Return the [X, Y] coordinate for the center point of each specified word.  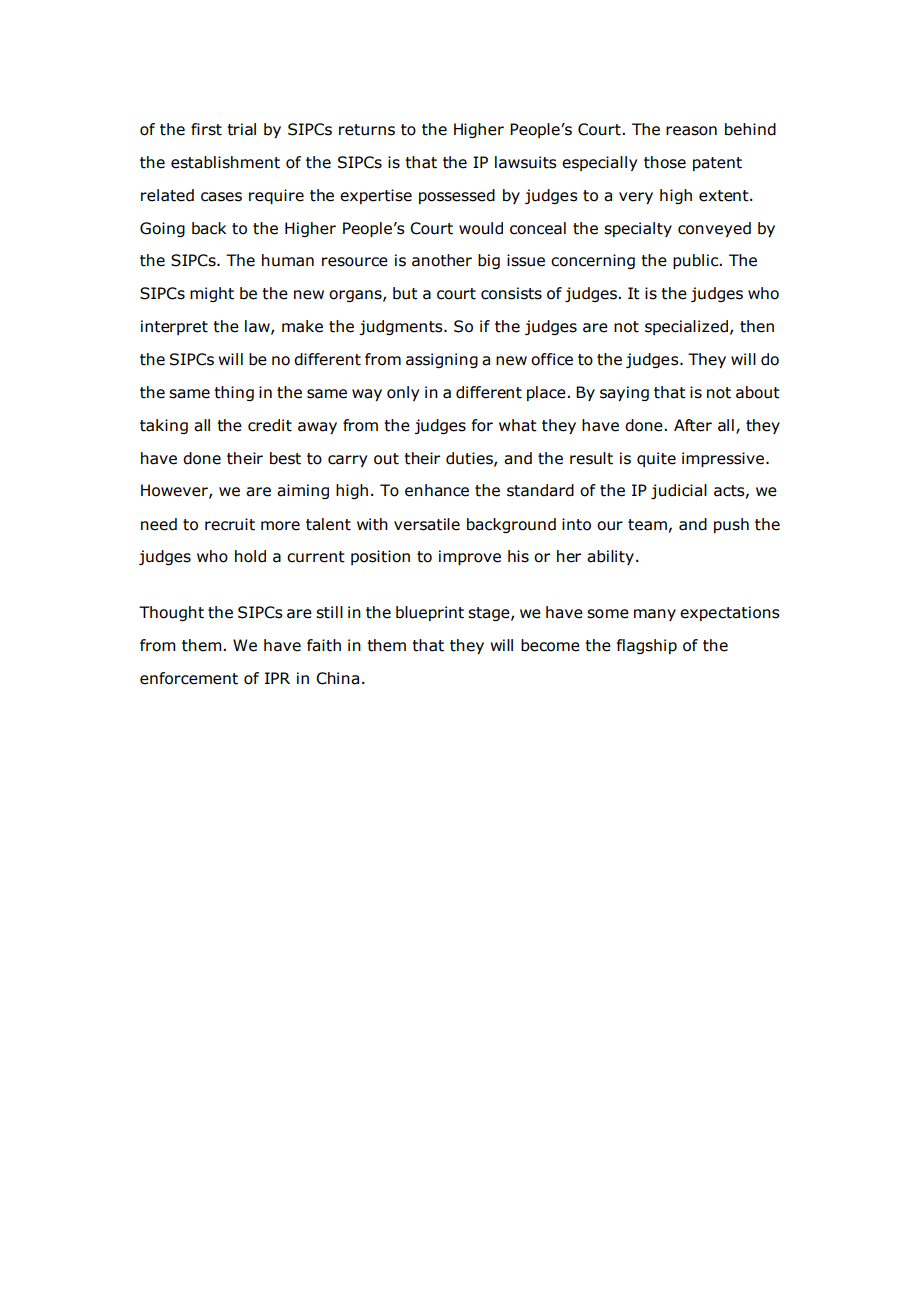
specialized [688, 327]
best [285, 458]
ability [610, 557]
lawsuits [526, 162]
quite [656, 459]
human [288, 260]
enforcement [189, 678]
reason [691, 131]
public [697, 261]
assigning [442, 360]
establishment [225, 162]
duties [470, 459]
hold [250, 556]
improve [470, 557]
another [442, 260]
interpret [174, 327]
